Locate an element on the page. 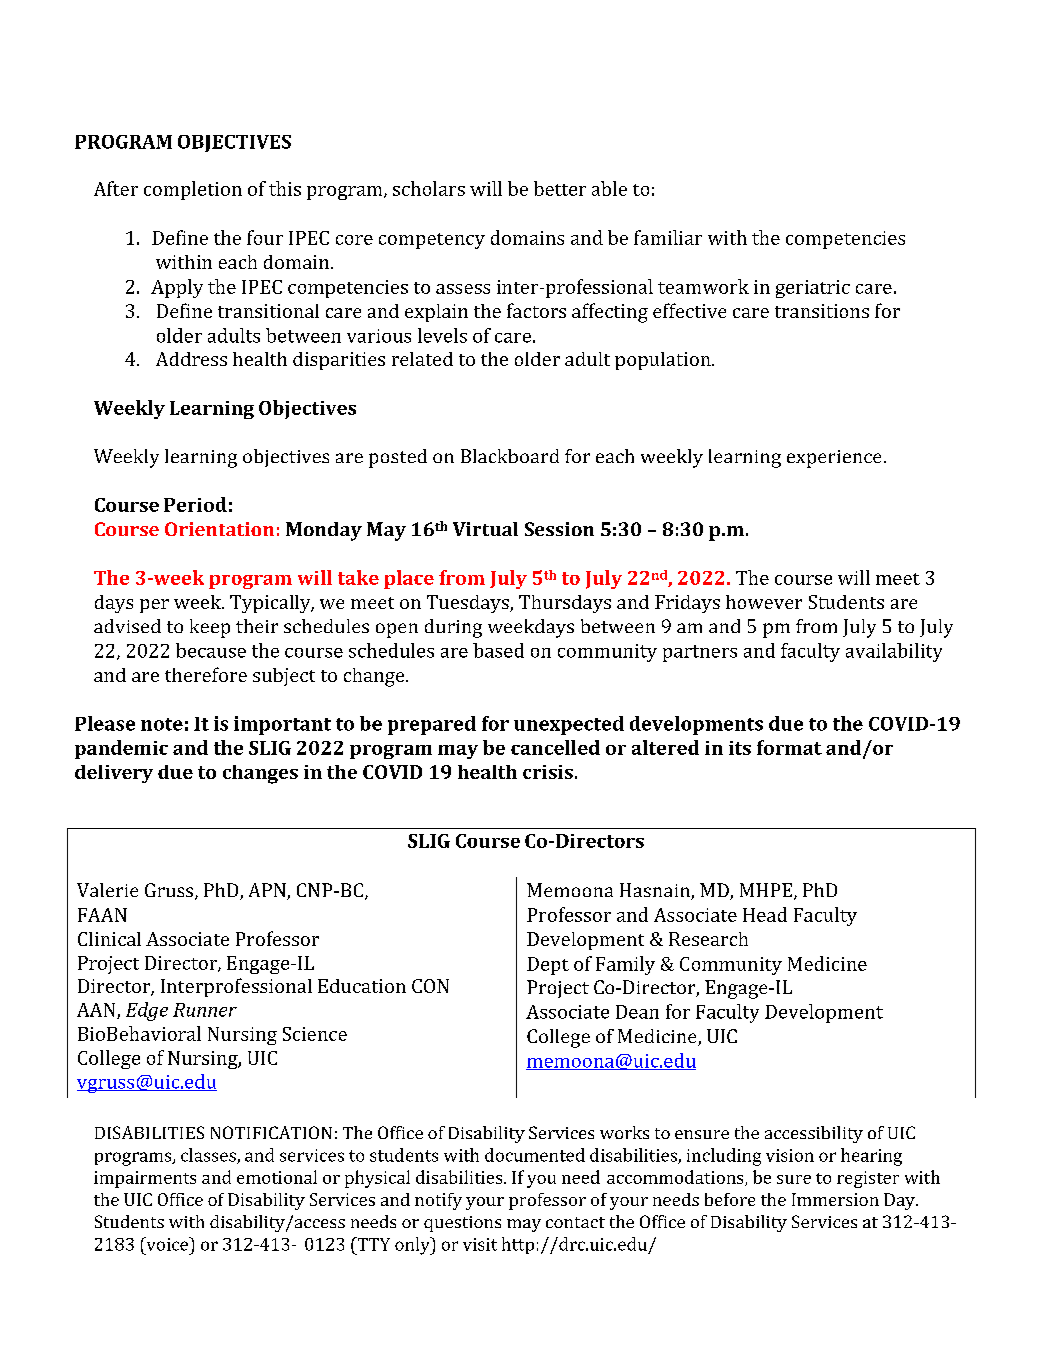 The width and height of the page is (1056, 1367). competency is located at coordinates (432, 241).
